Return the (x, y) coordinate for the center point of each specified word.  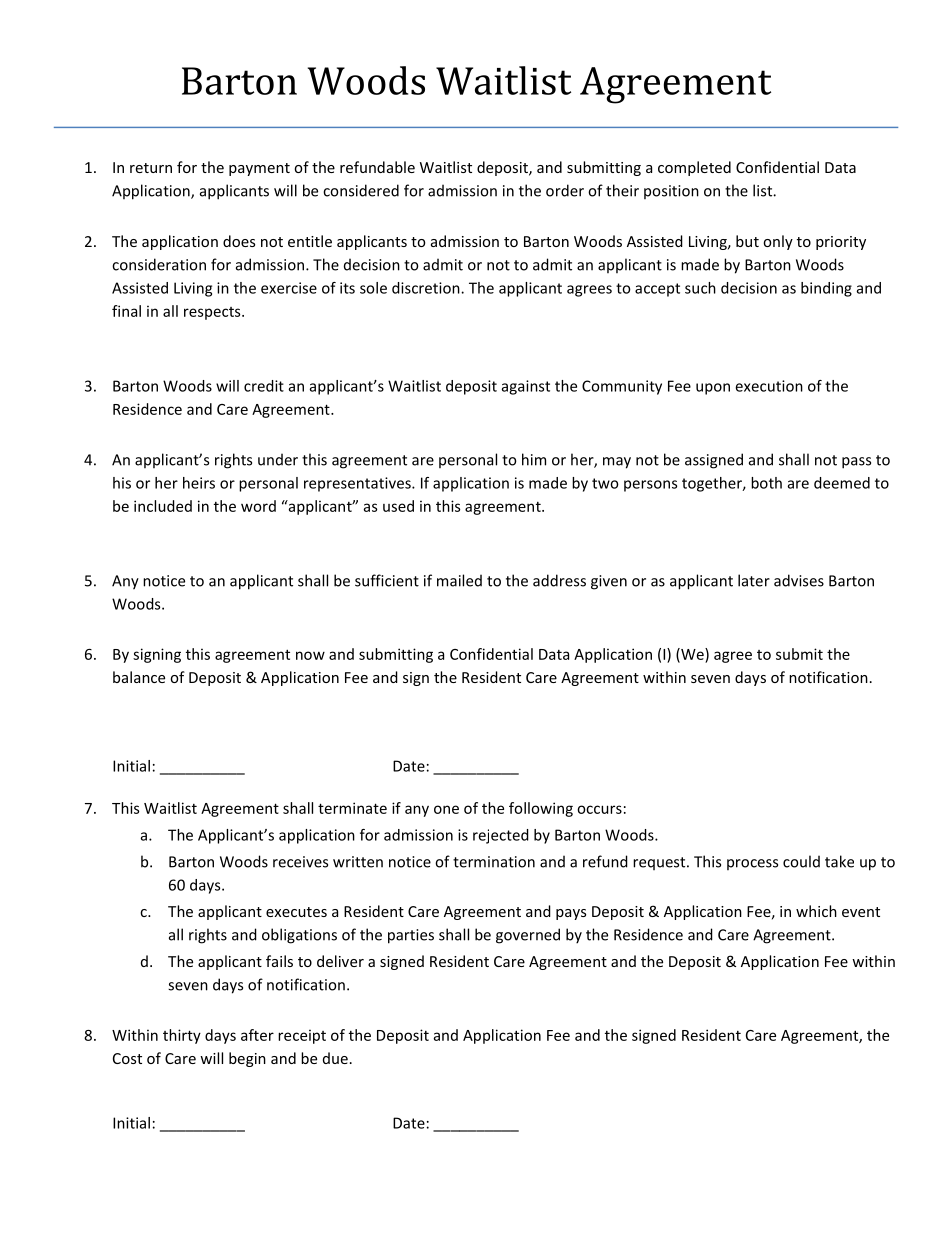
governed (528, 936)
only (778, 242)
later (754, 580)
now (310, 655)
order (565, 190)
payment (259, 169)
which (816, 911)
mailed (459, 580)
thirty (182, 1036)
